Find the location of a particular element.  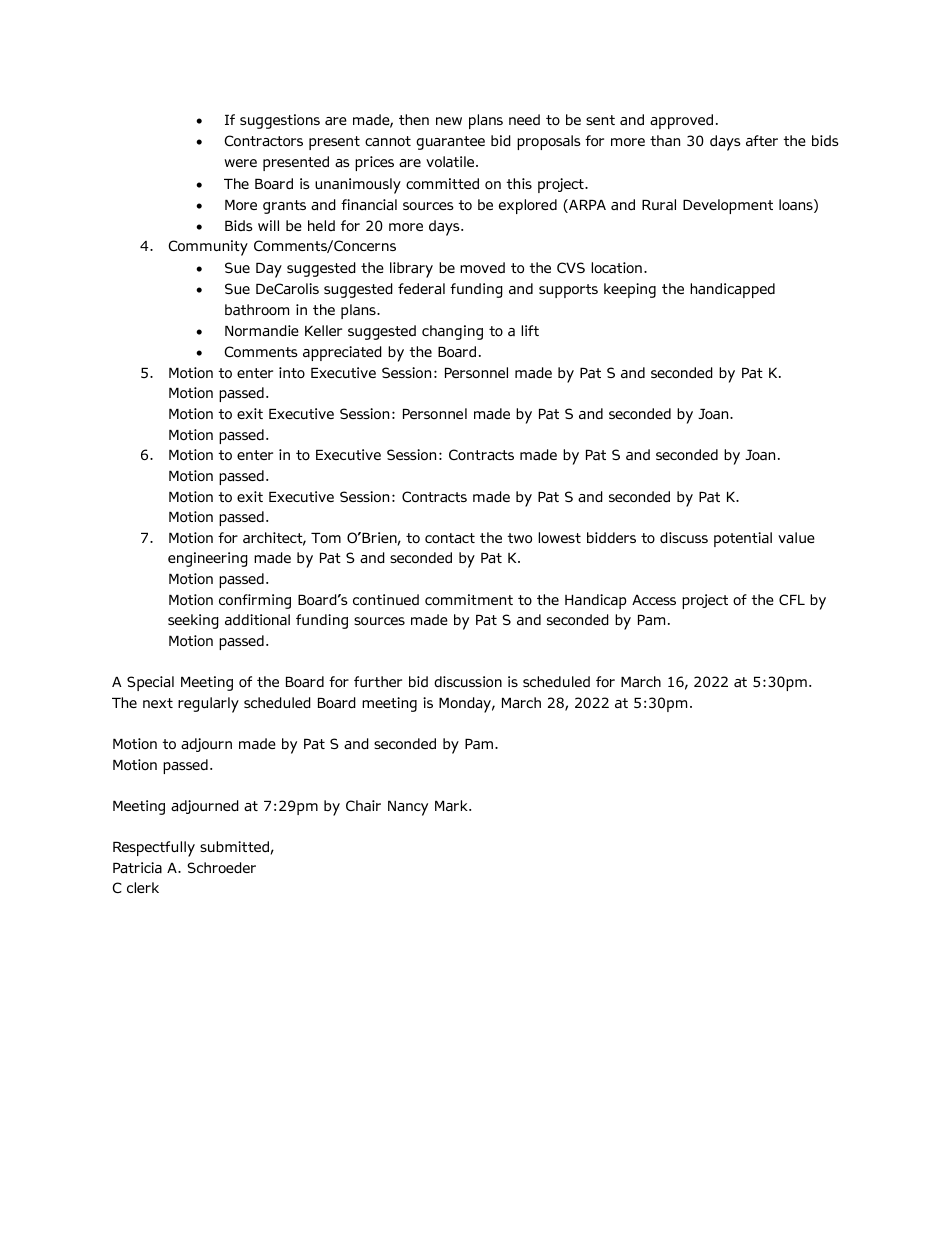

Mark is located at coordinates (452, 805).
